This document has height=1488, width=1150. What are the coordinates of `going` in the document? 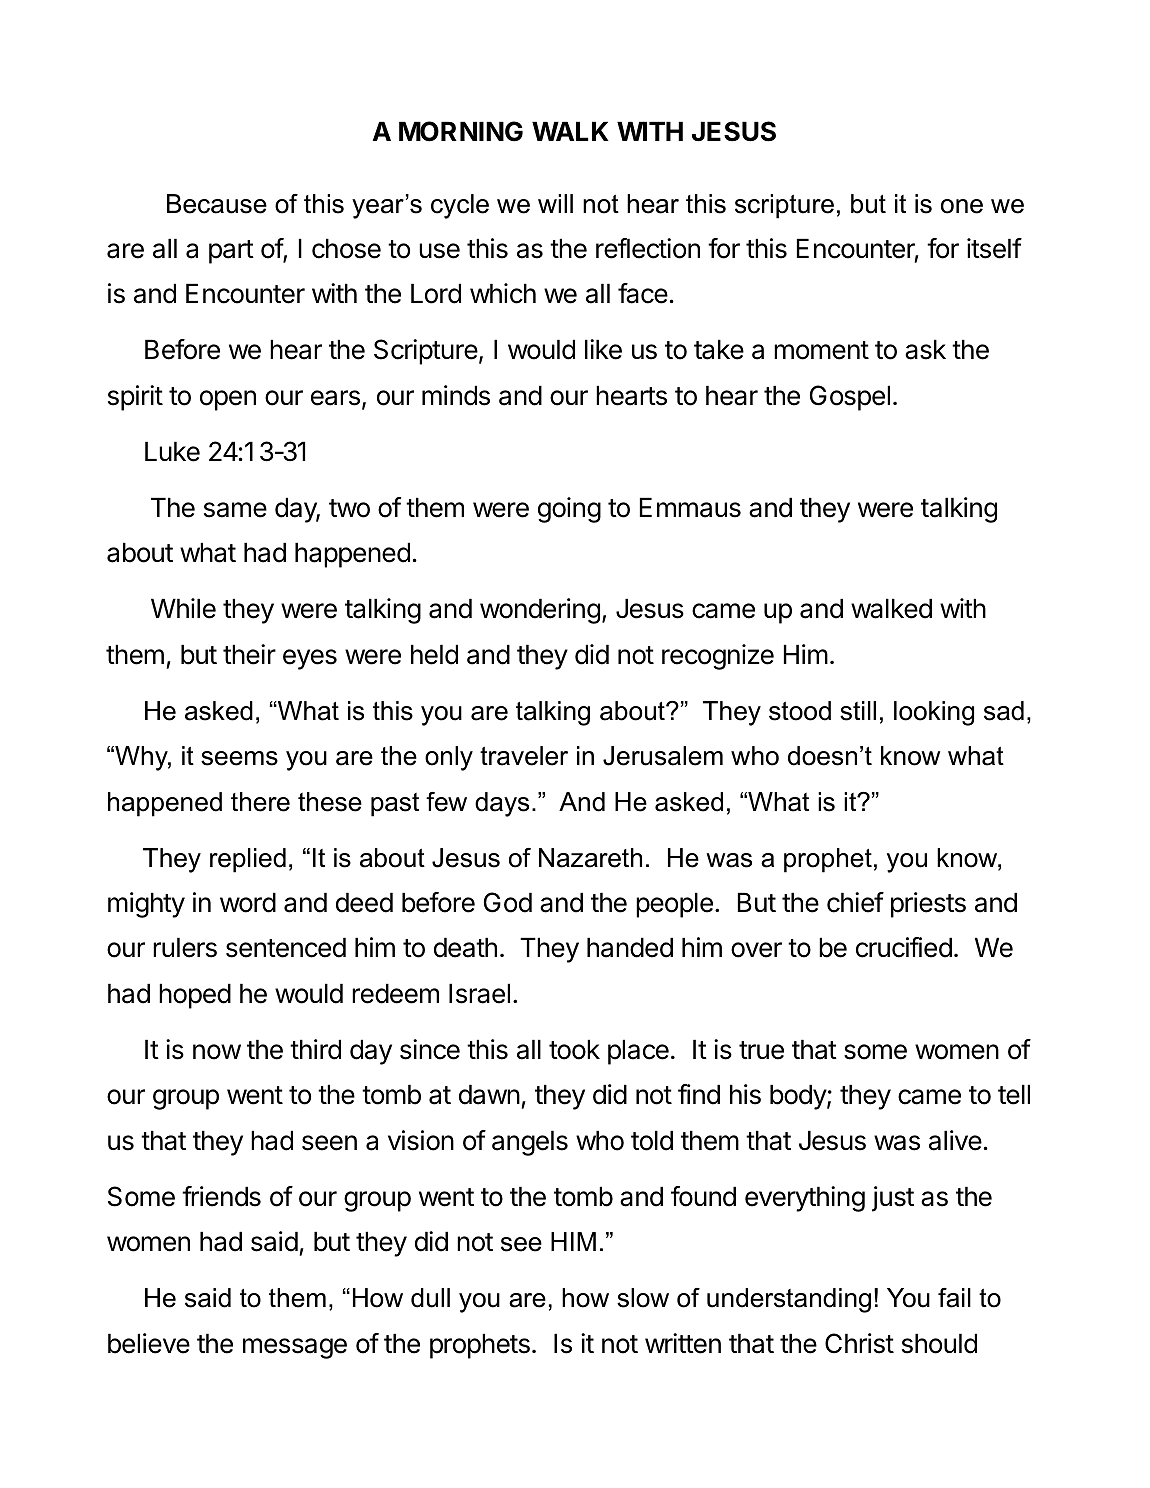 It's located at (569, 510).
